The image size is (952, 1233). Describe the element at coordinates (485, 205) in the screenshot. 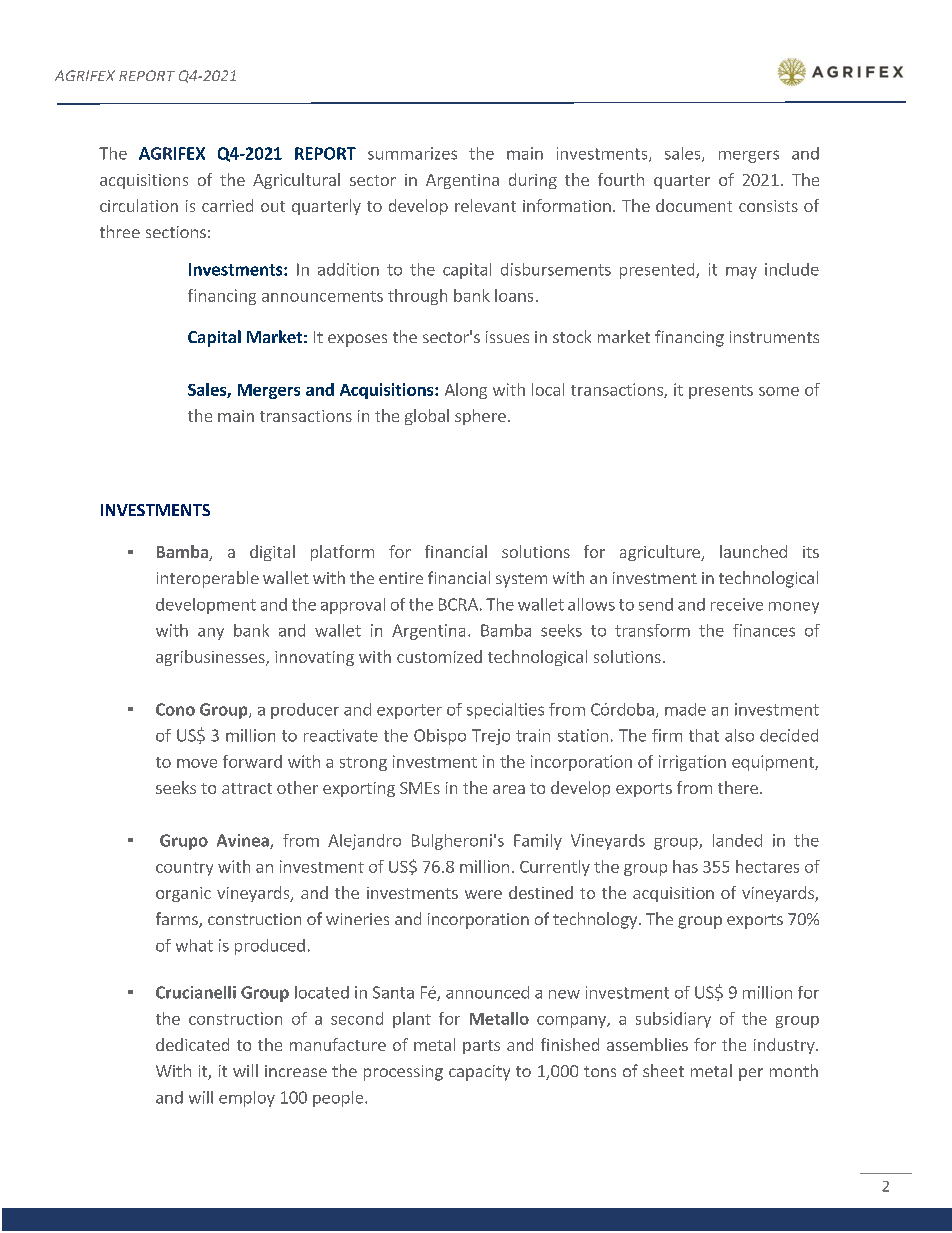

I see `relevant` at that location.
